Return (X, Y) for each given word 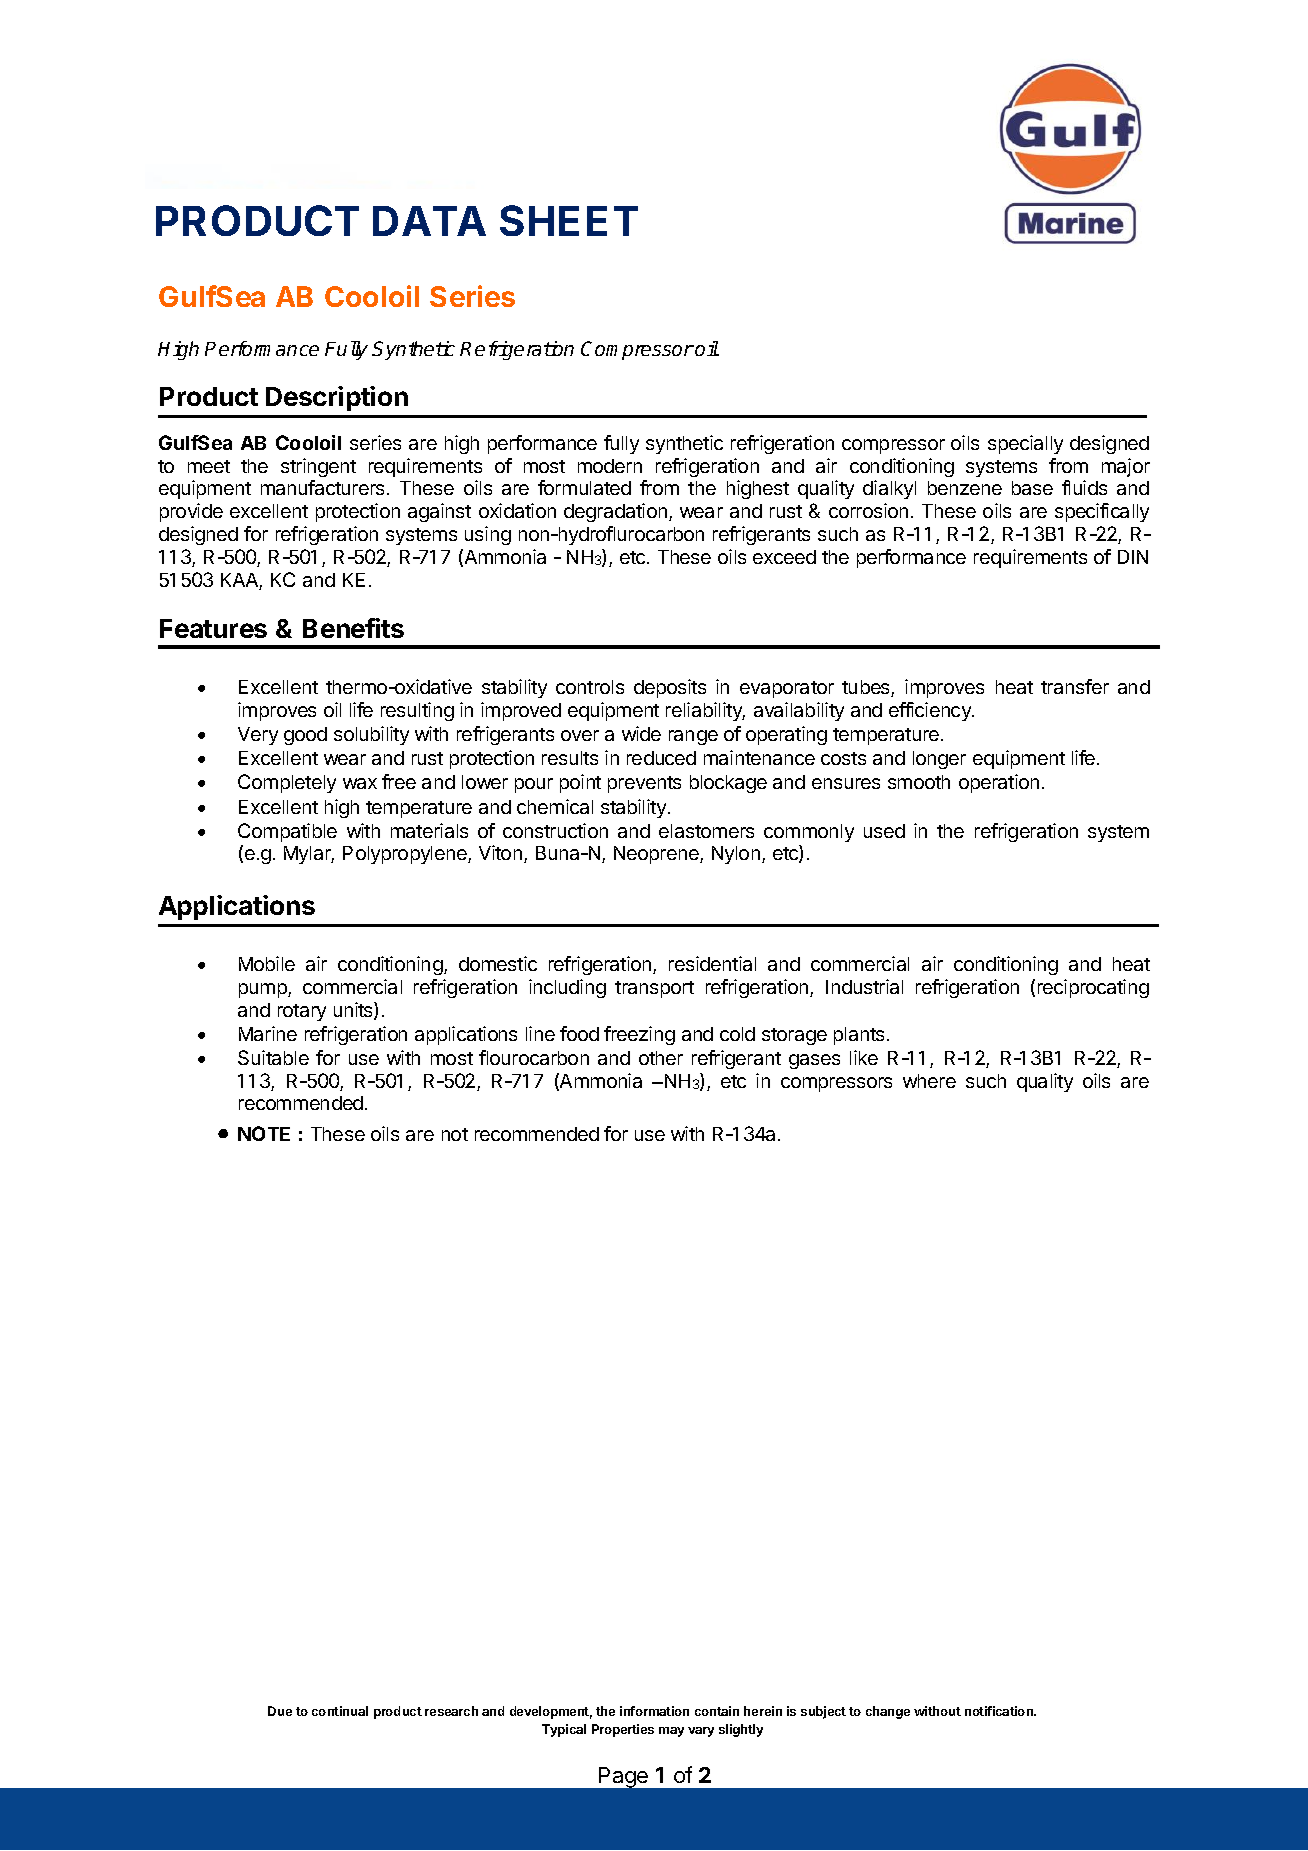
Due (280, 1711)
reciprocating (1093, 988)
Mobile (267, 963)
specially (1025, 444)
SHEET (569, 220)
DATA (429, 221)
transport (654, 989)
